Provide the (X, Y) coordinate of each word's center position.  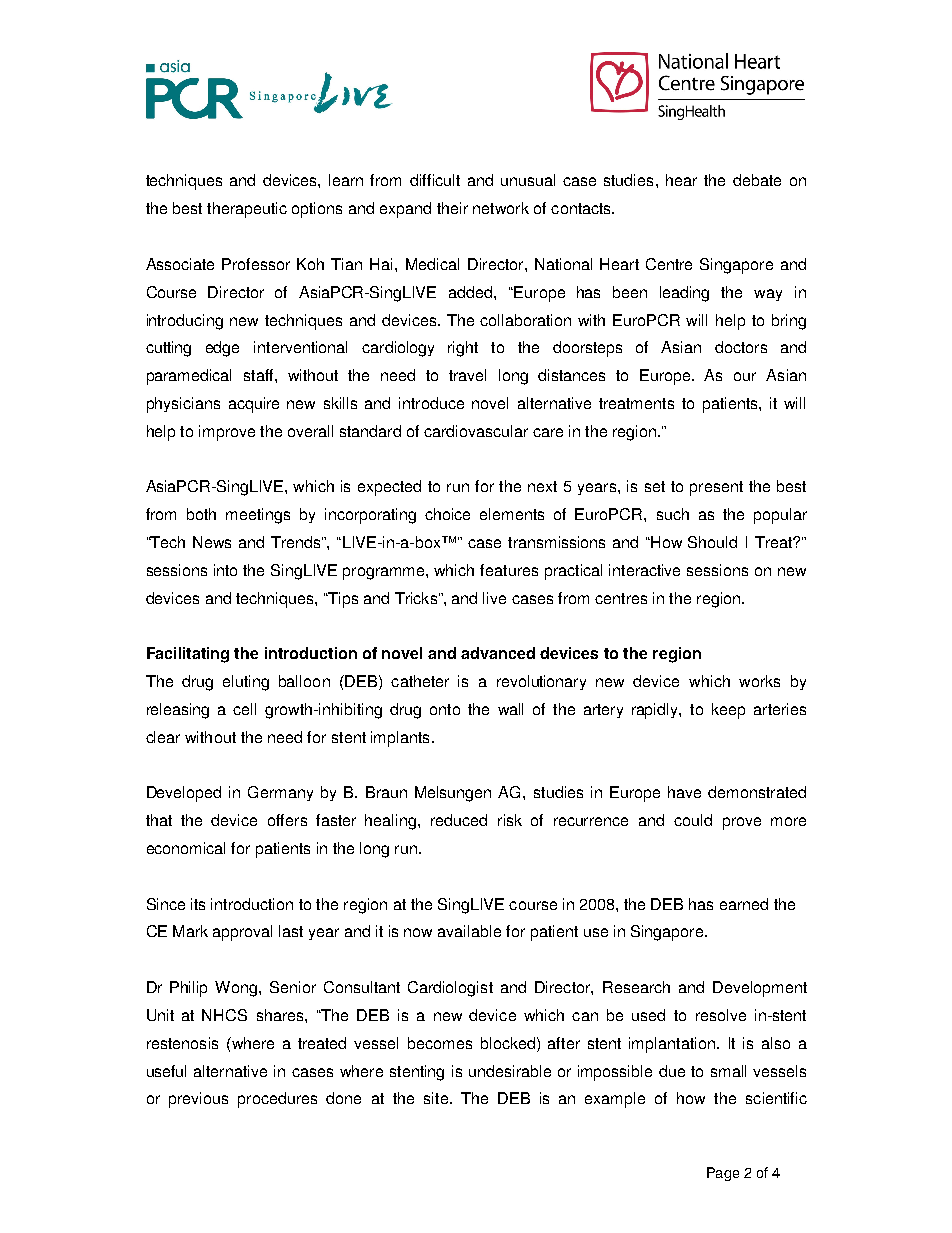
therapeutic (247, 210)
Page (723, 1174)
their (452, 208)
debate (757, 180)
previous (198, 1100)
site (436, 1098)
